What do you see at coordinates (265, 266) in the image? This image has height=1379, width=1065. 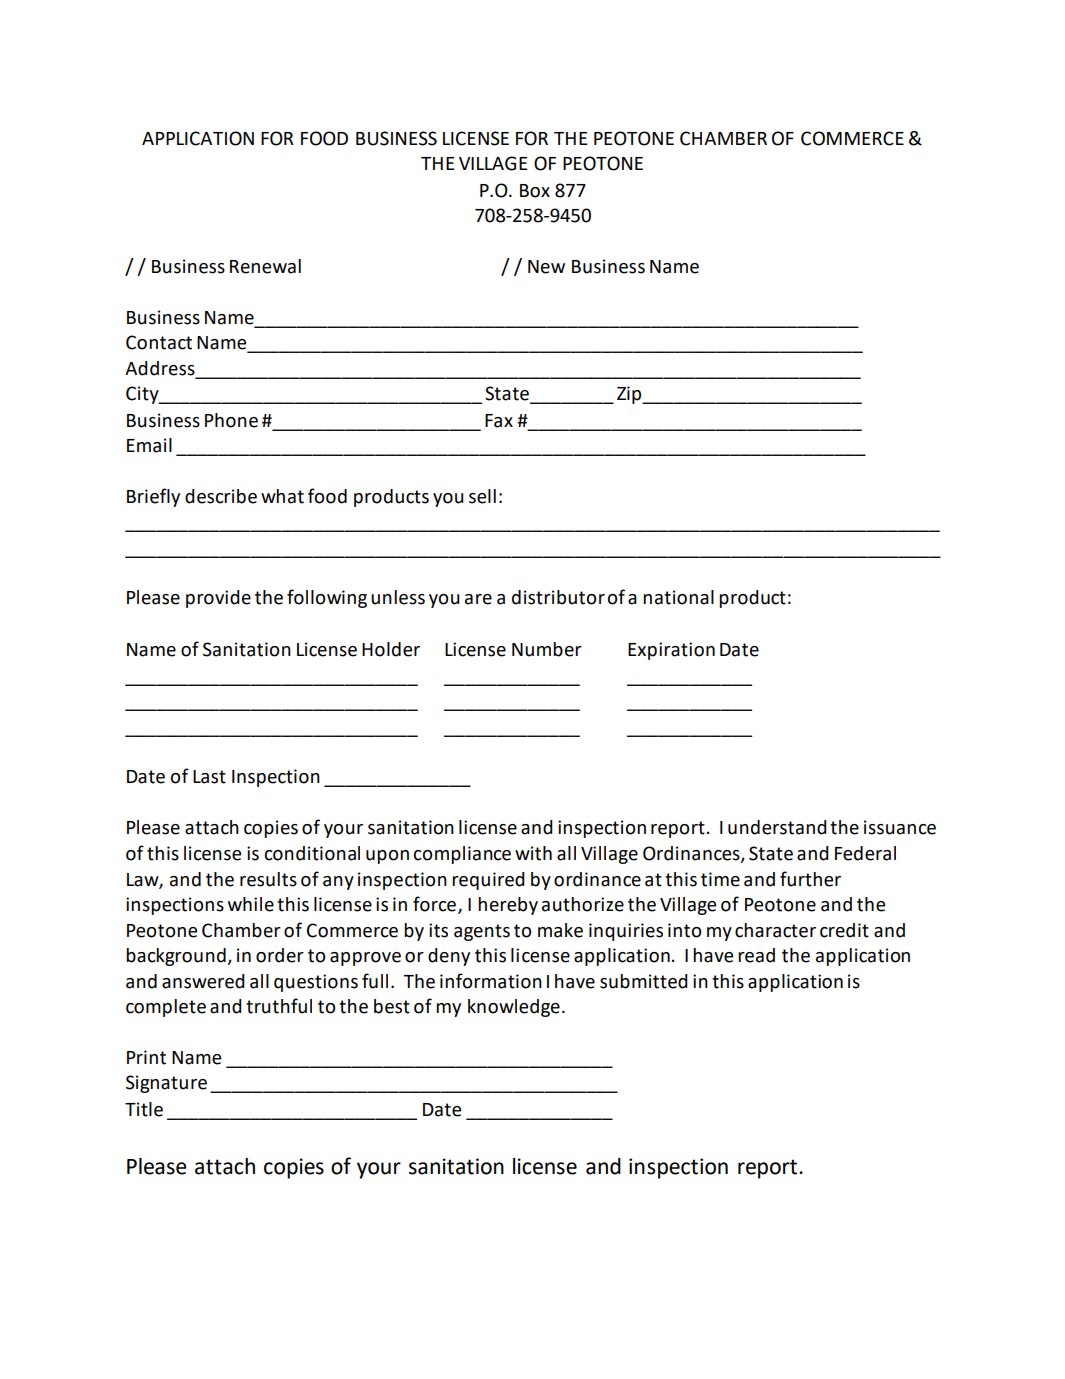 I see `Renewal` at bounding box center [265, 266].
